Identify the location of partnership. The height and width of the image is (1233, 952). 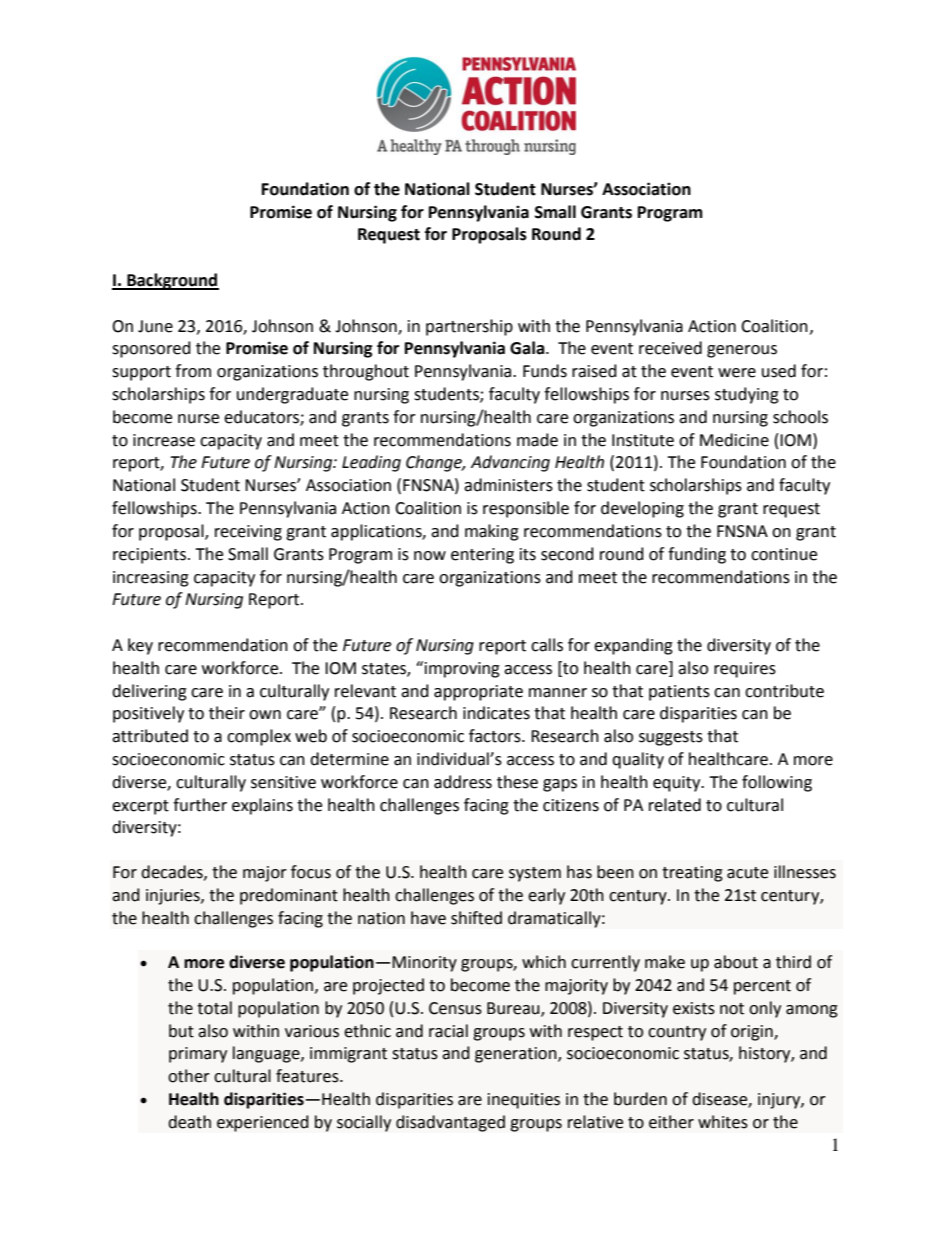
(469, 327).
